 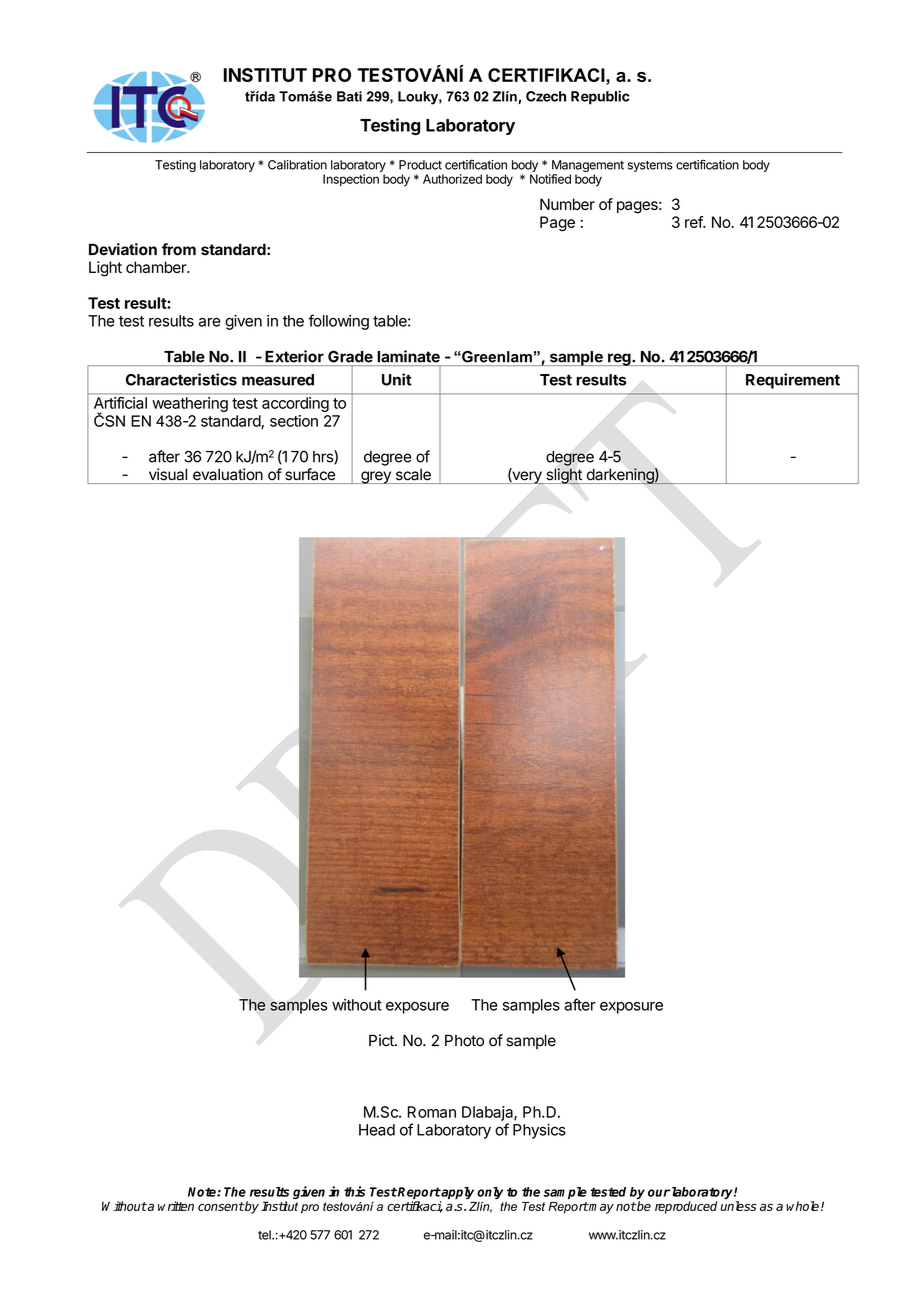 I want to click on Pict, so click(x=382, y=1040).
